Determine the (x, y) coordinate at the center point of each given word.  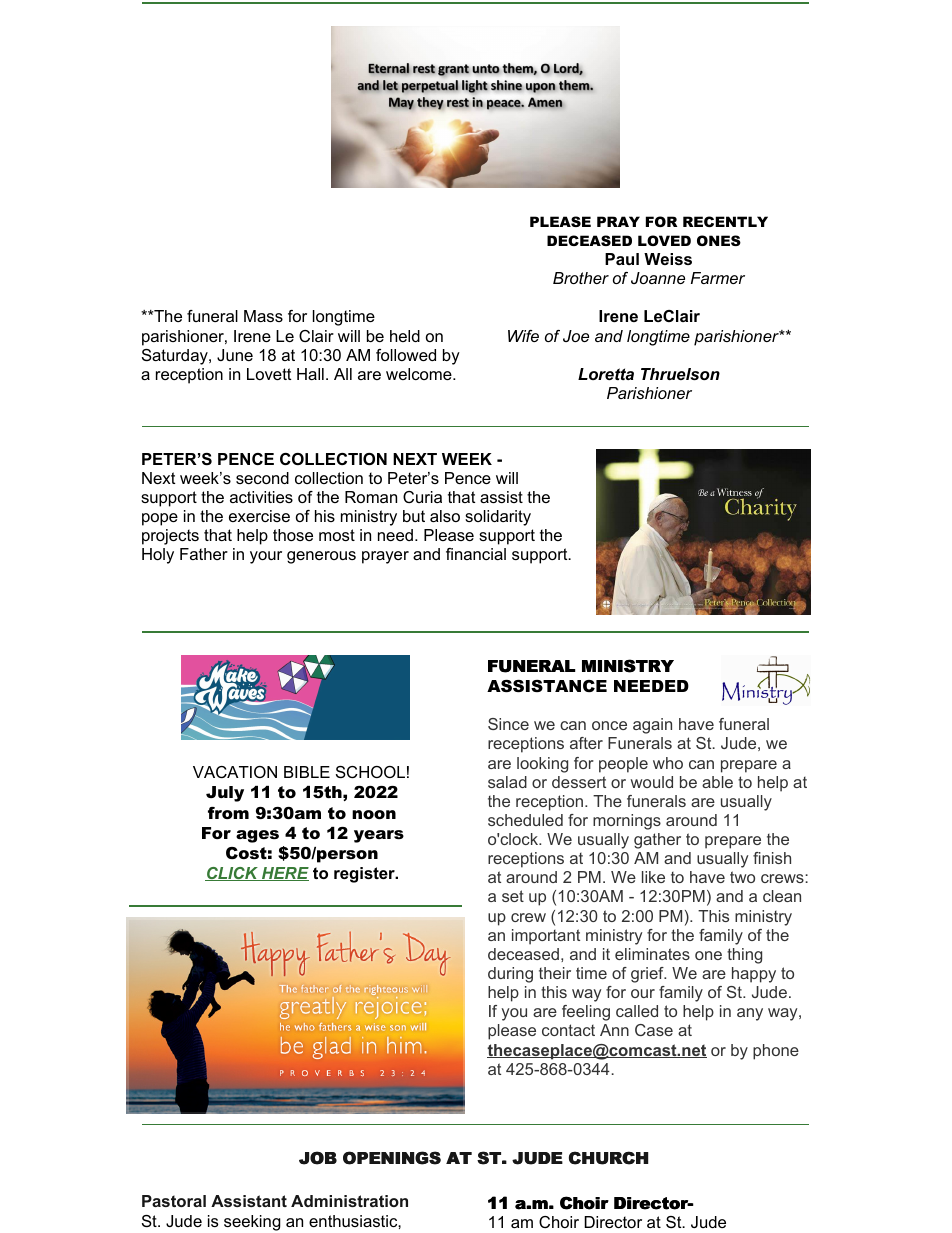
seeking (252, 1223)
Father (204, 554)
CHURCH (608, 1158)
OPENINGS (392, 1158)
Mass (263, 316)
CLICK (232, 874)
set (513, 896)
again (652, 726)
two (742, 877)
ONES (719, 240)
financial (476, 554)
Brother (581, 278)
